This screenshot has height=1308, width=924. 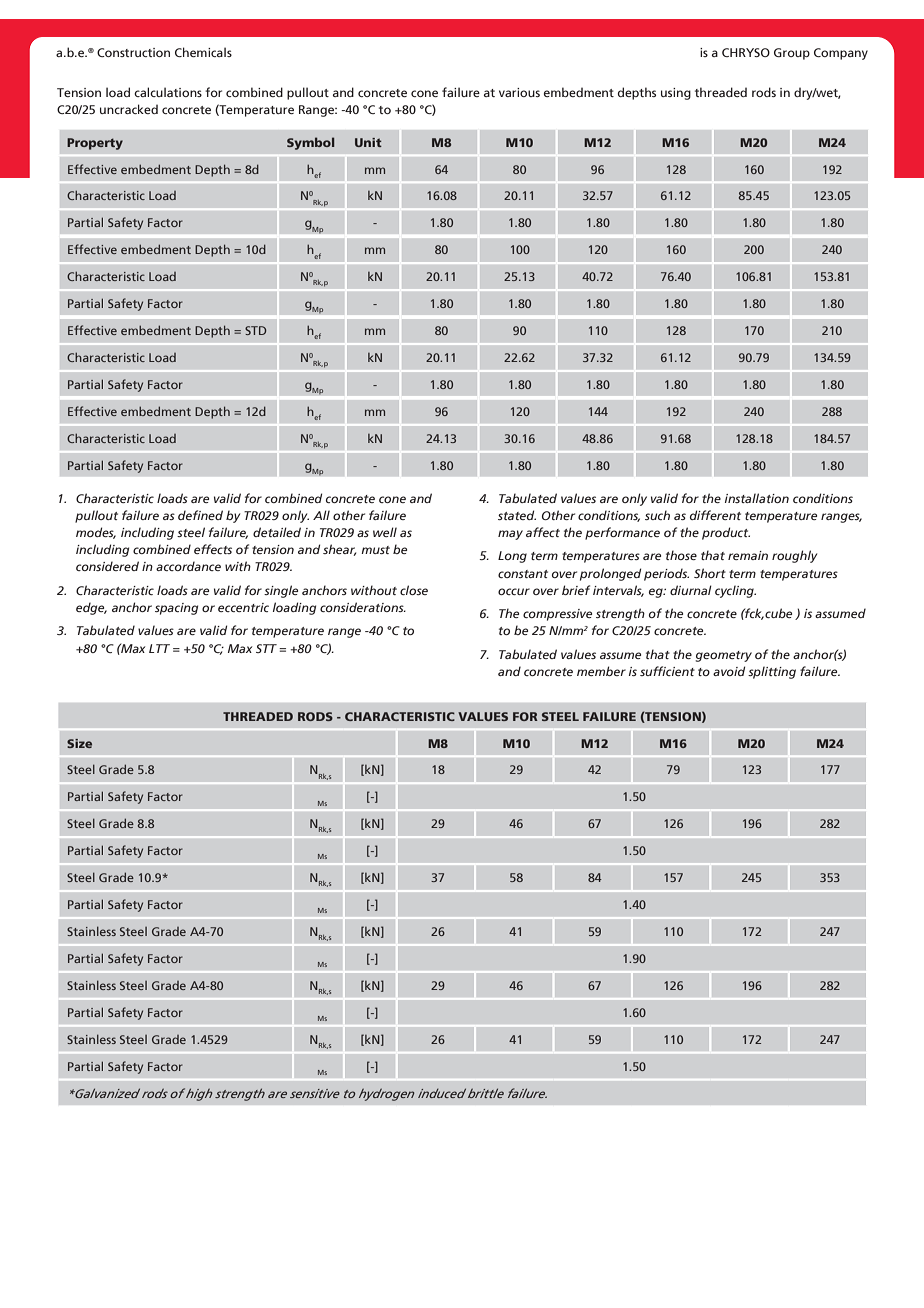 I want to click on Size, so click(x=79, y=743).
